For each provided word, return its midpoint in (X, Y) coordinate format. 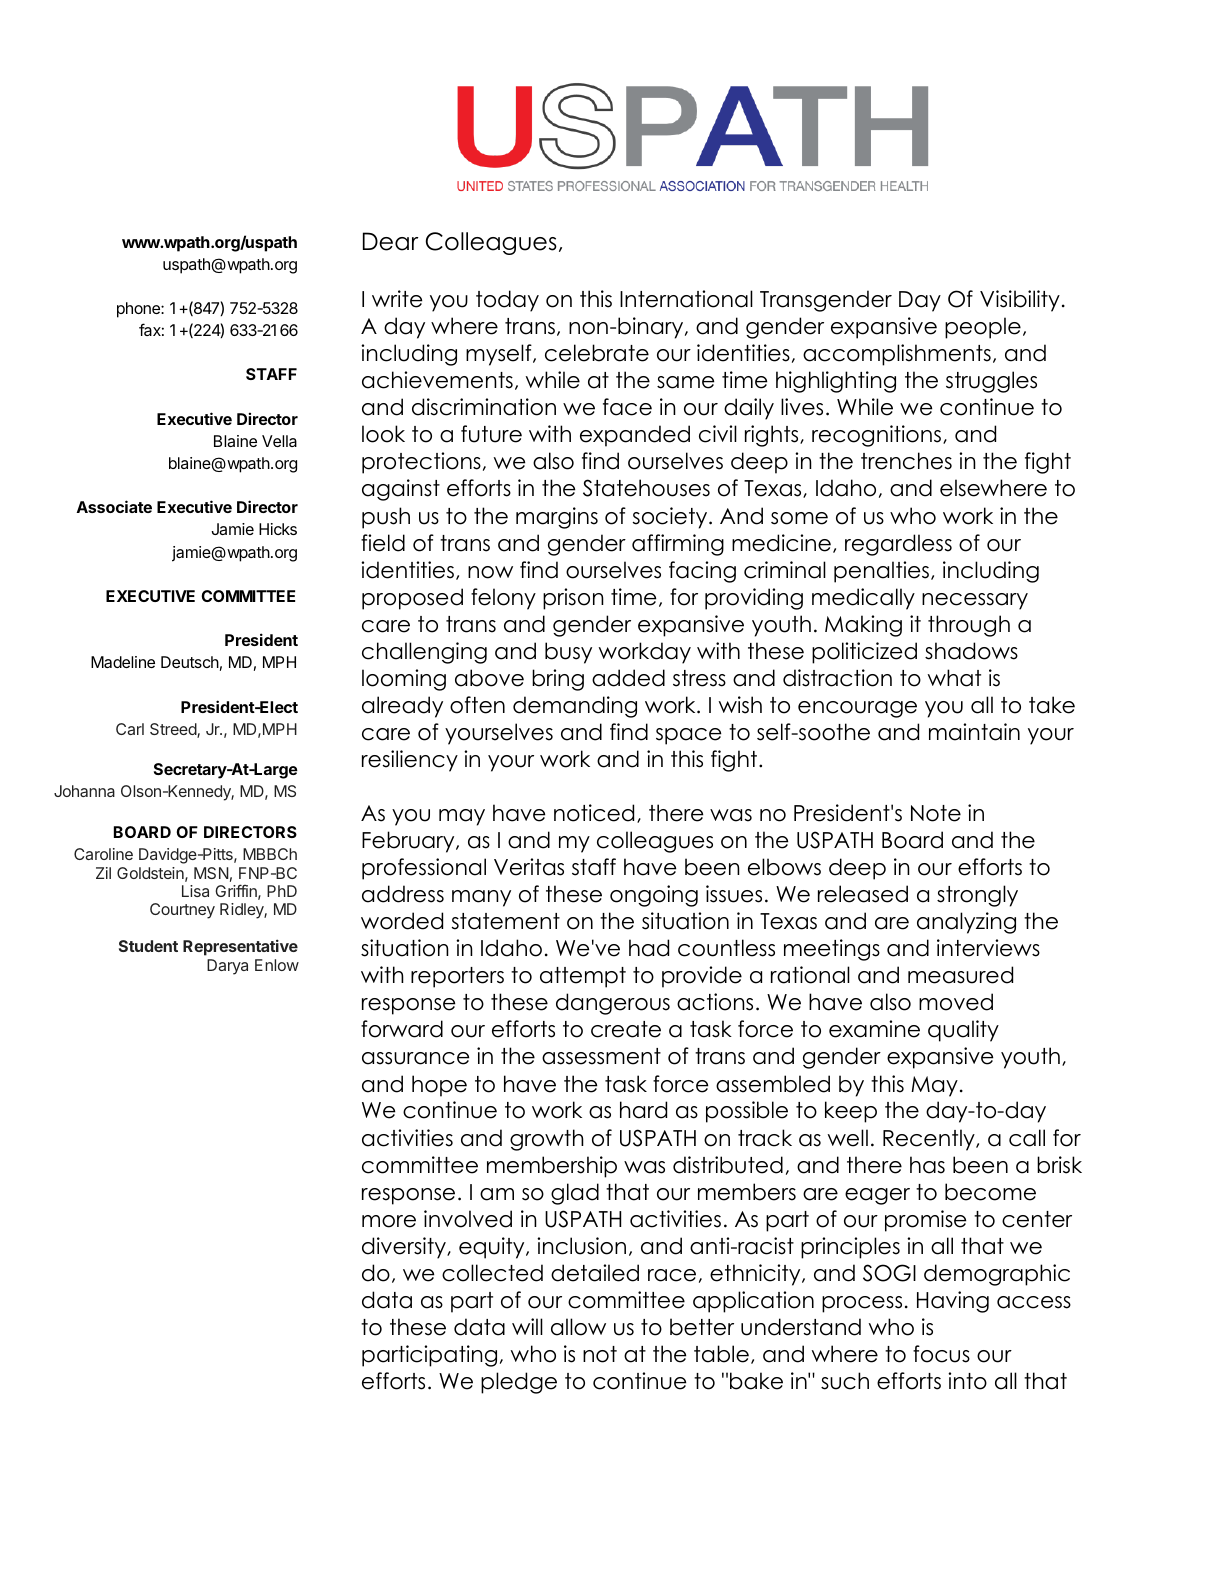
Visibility (1020, 301)
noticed (594, 813)
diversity (405, 1248)
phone (139, 310)
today (507, 301)
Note (936, 813)
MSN (211, 873)
